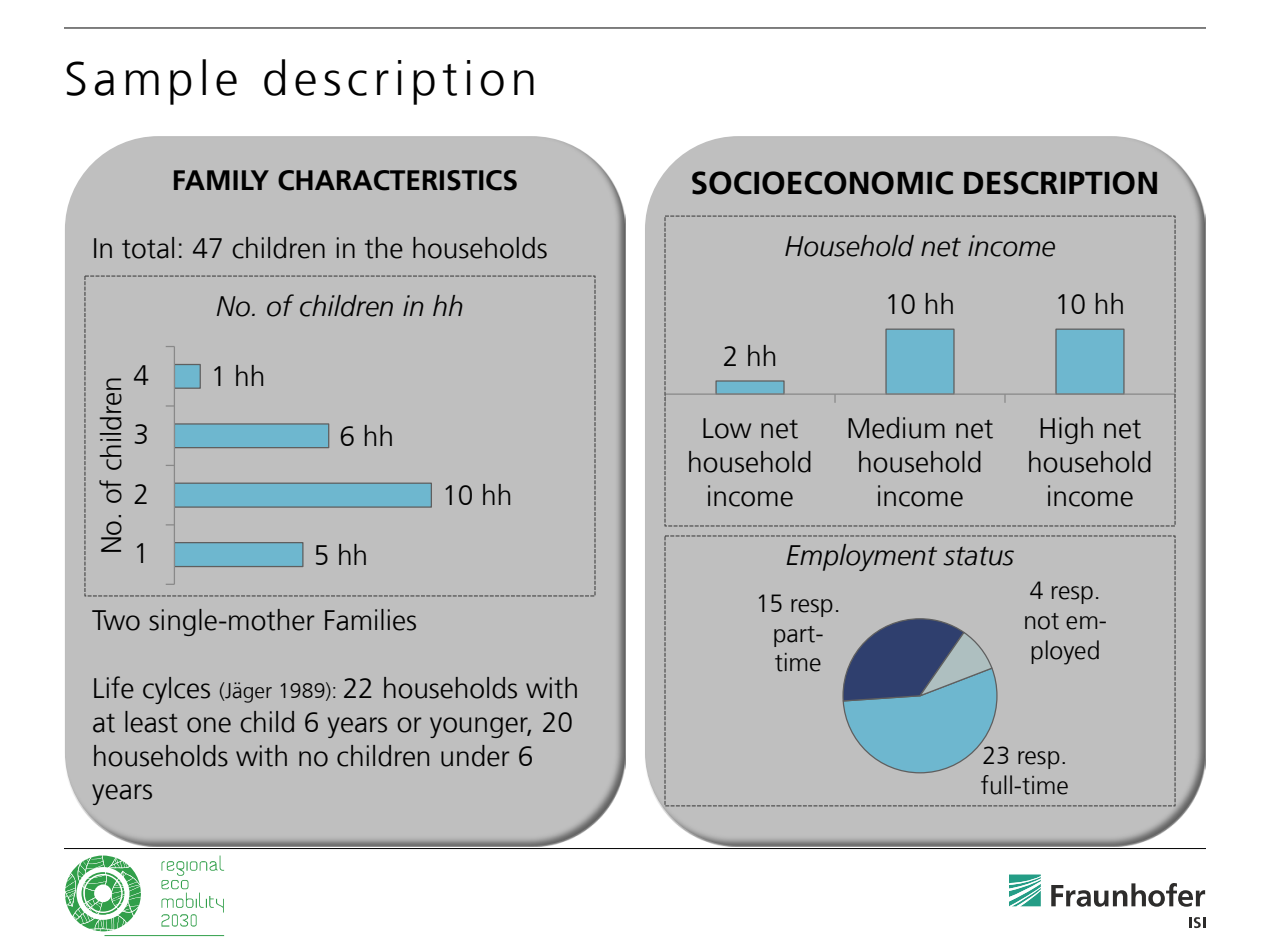 This screenshot has height=952, width=1270. Describe the element at coordinates (475, 756) in the screenshot. I see `under` at that location.
